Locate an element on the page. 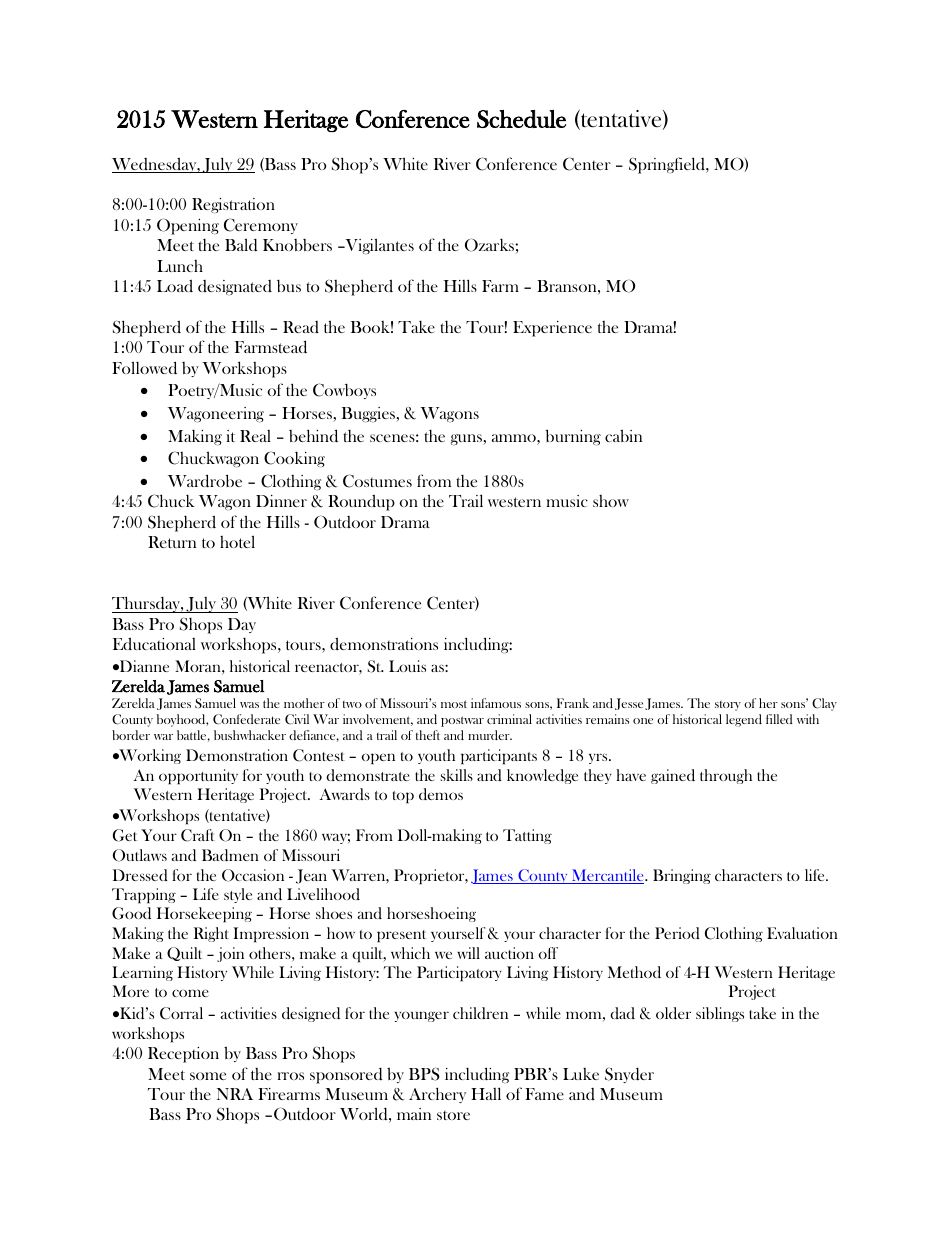 The image size is (952, 1233). postwar is located at coordinates (462, 721).
